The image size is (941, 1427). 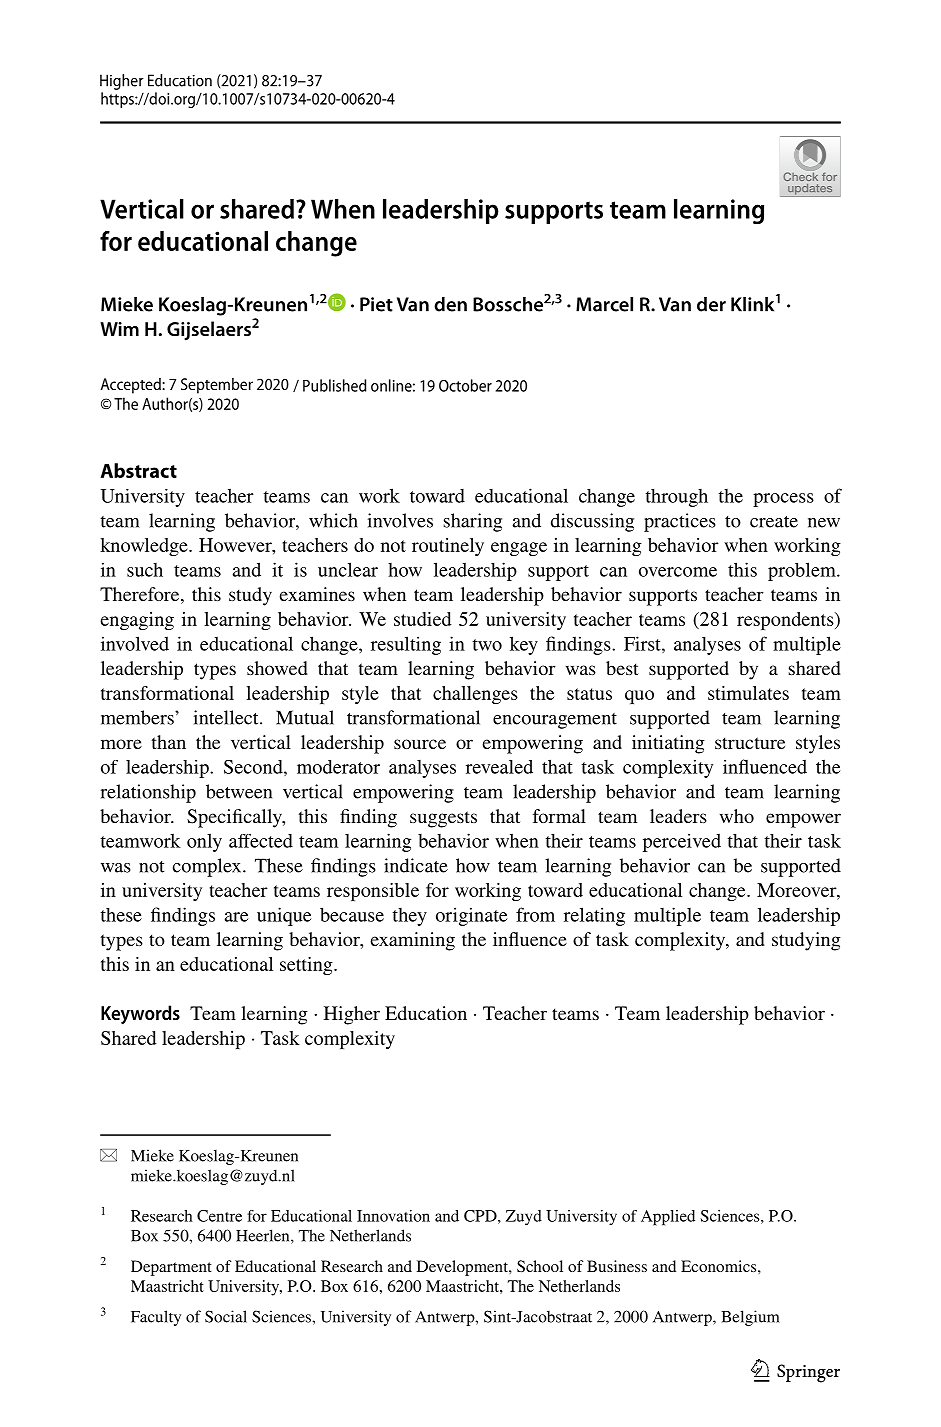 What do you see at coordinates (475, 695) in the image?
I see `challenges` at bounding box center [475, 695].
